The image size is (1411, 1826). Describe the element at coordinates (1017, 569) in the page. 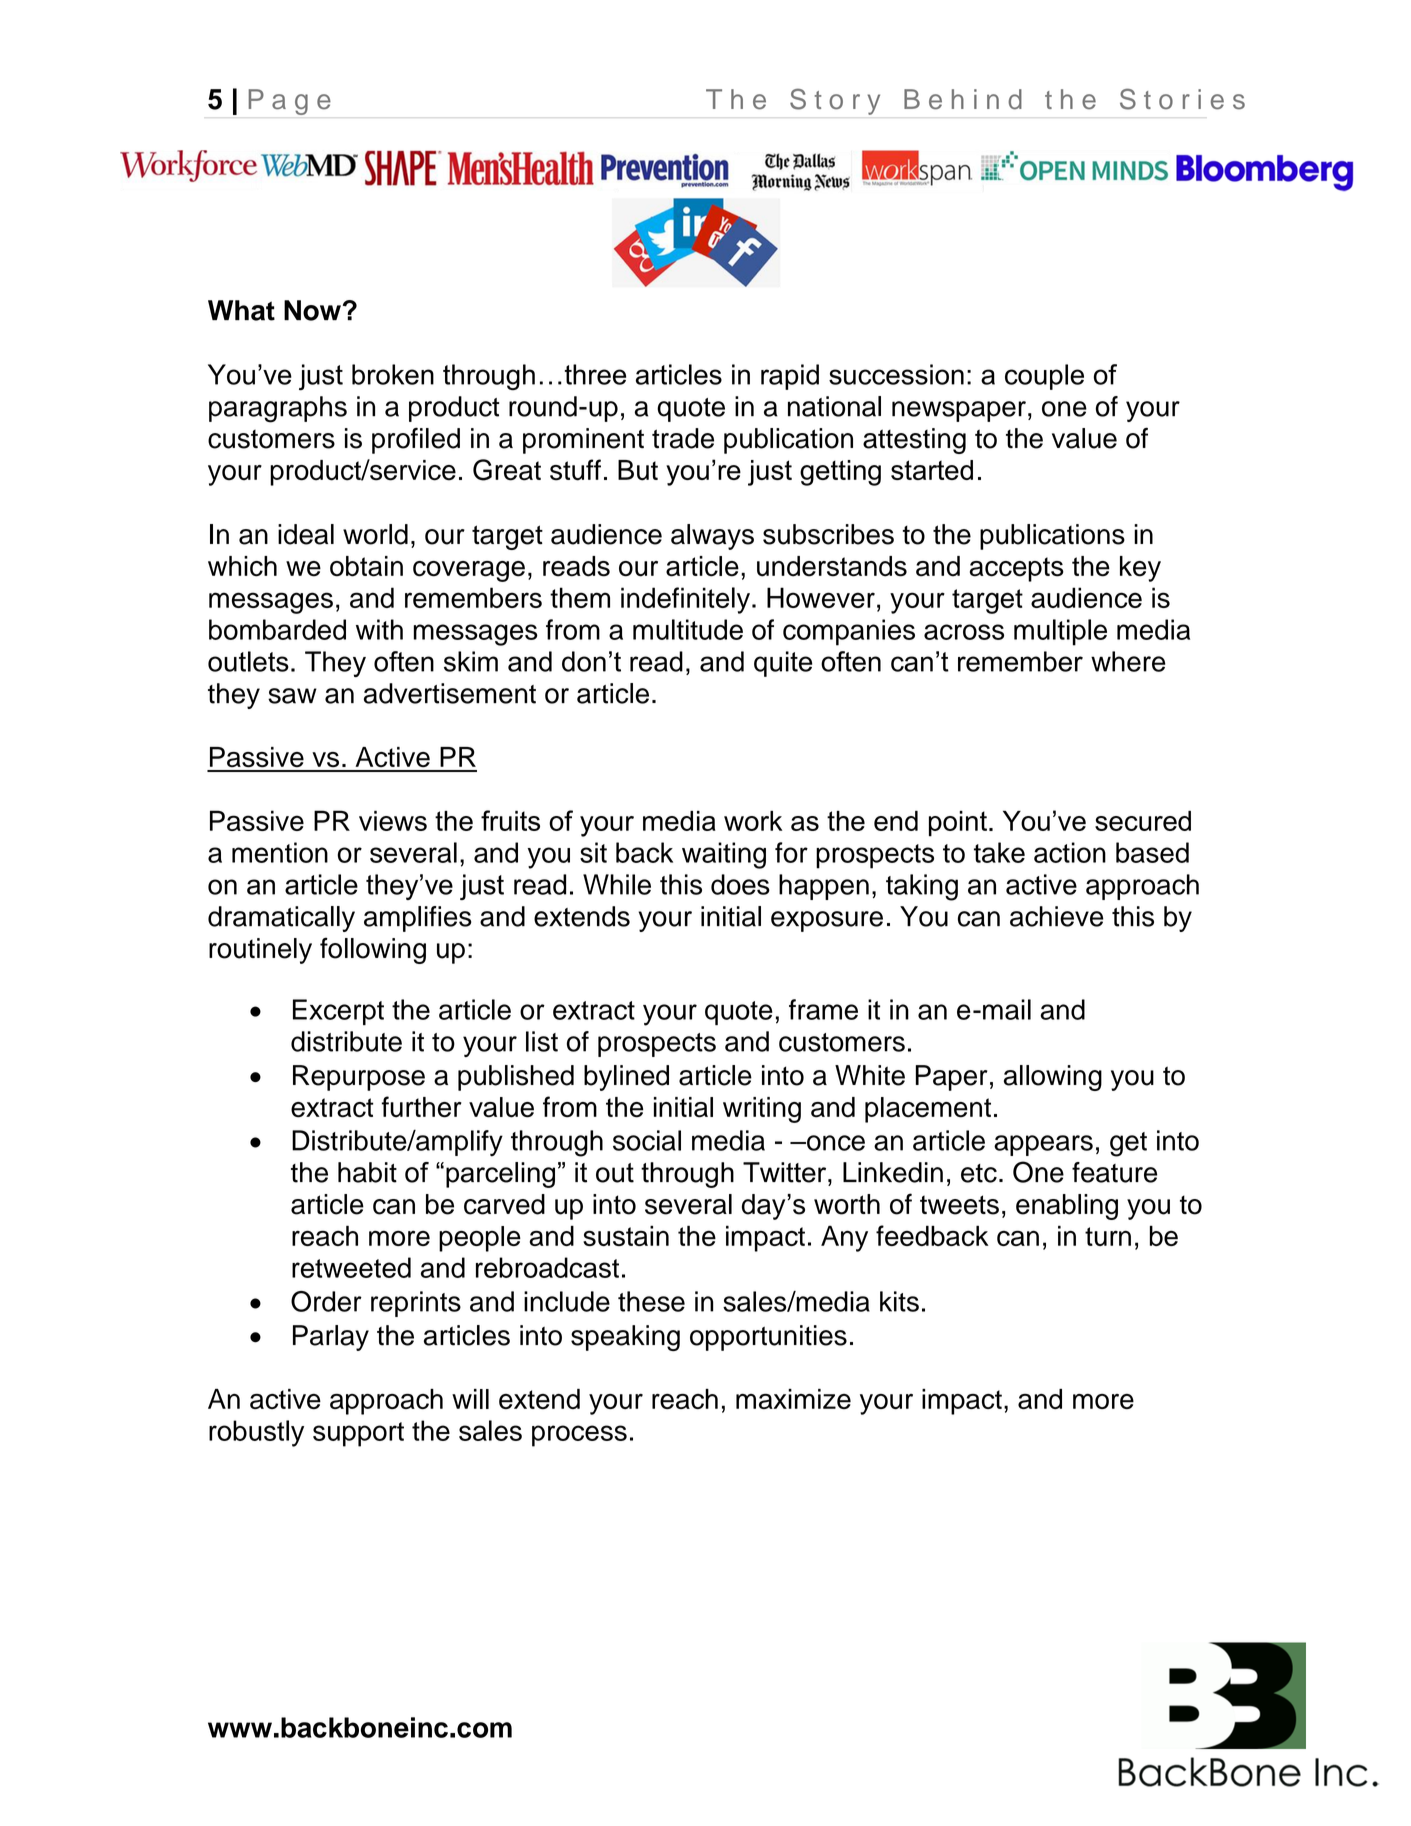

I see `accepts` at that location.
